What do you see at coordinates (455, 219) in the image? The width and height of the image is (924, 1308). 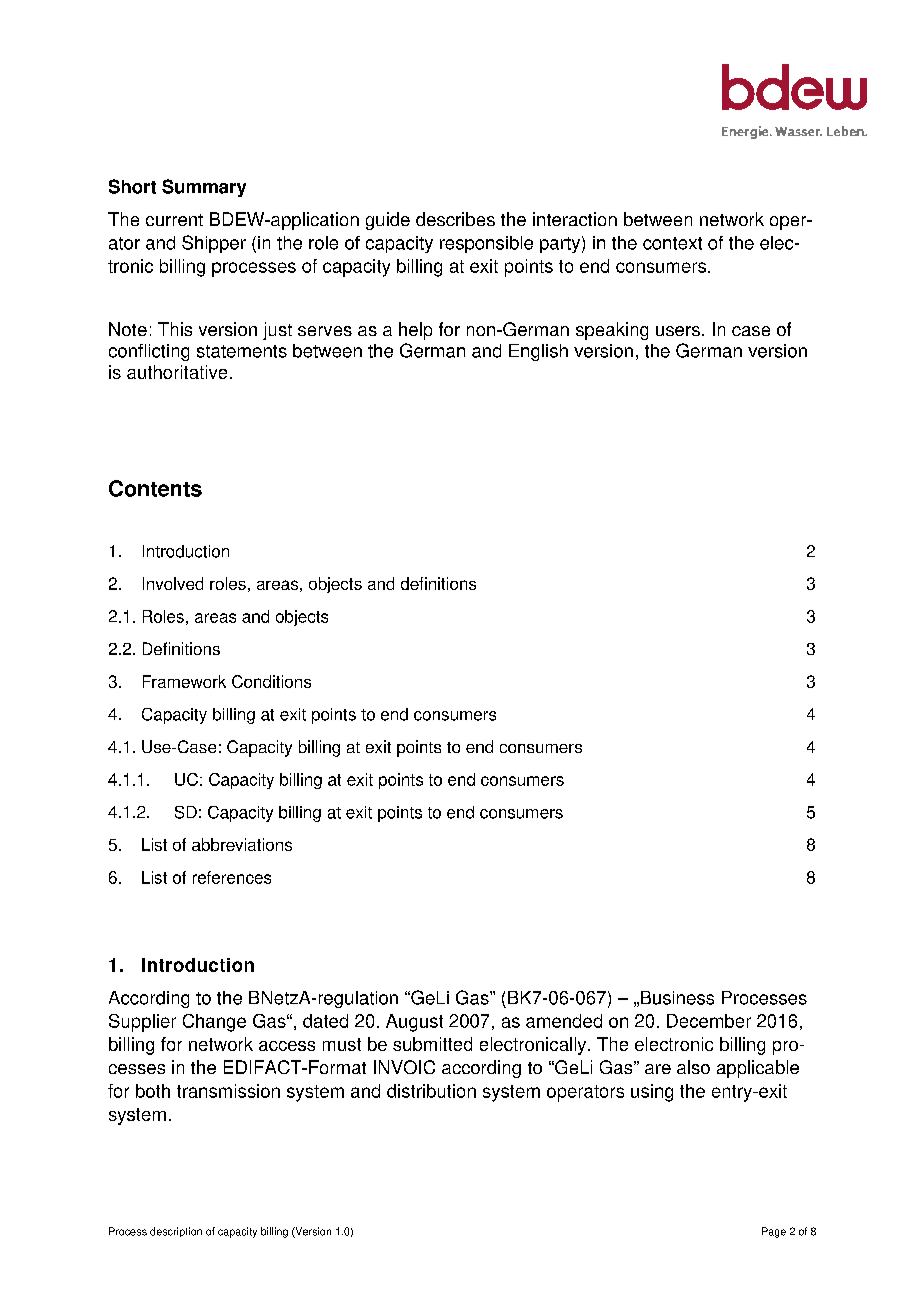 I see `describes` at bounding box center [455, 219].
